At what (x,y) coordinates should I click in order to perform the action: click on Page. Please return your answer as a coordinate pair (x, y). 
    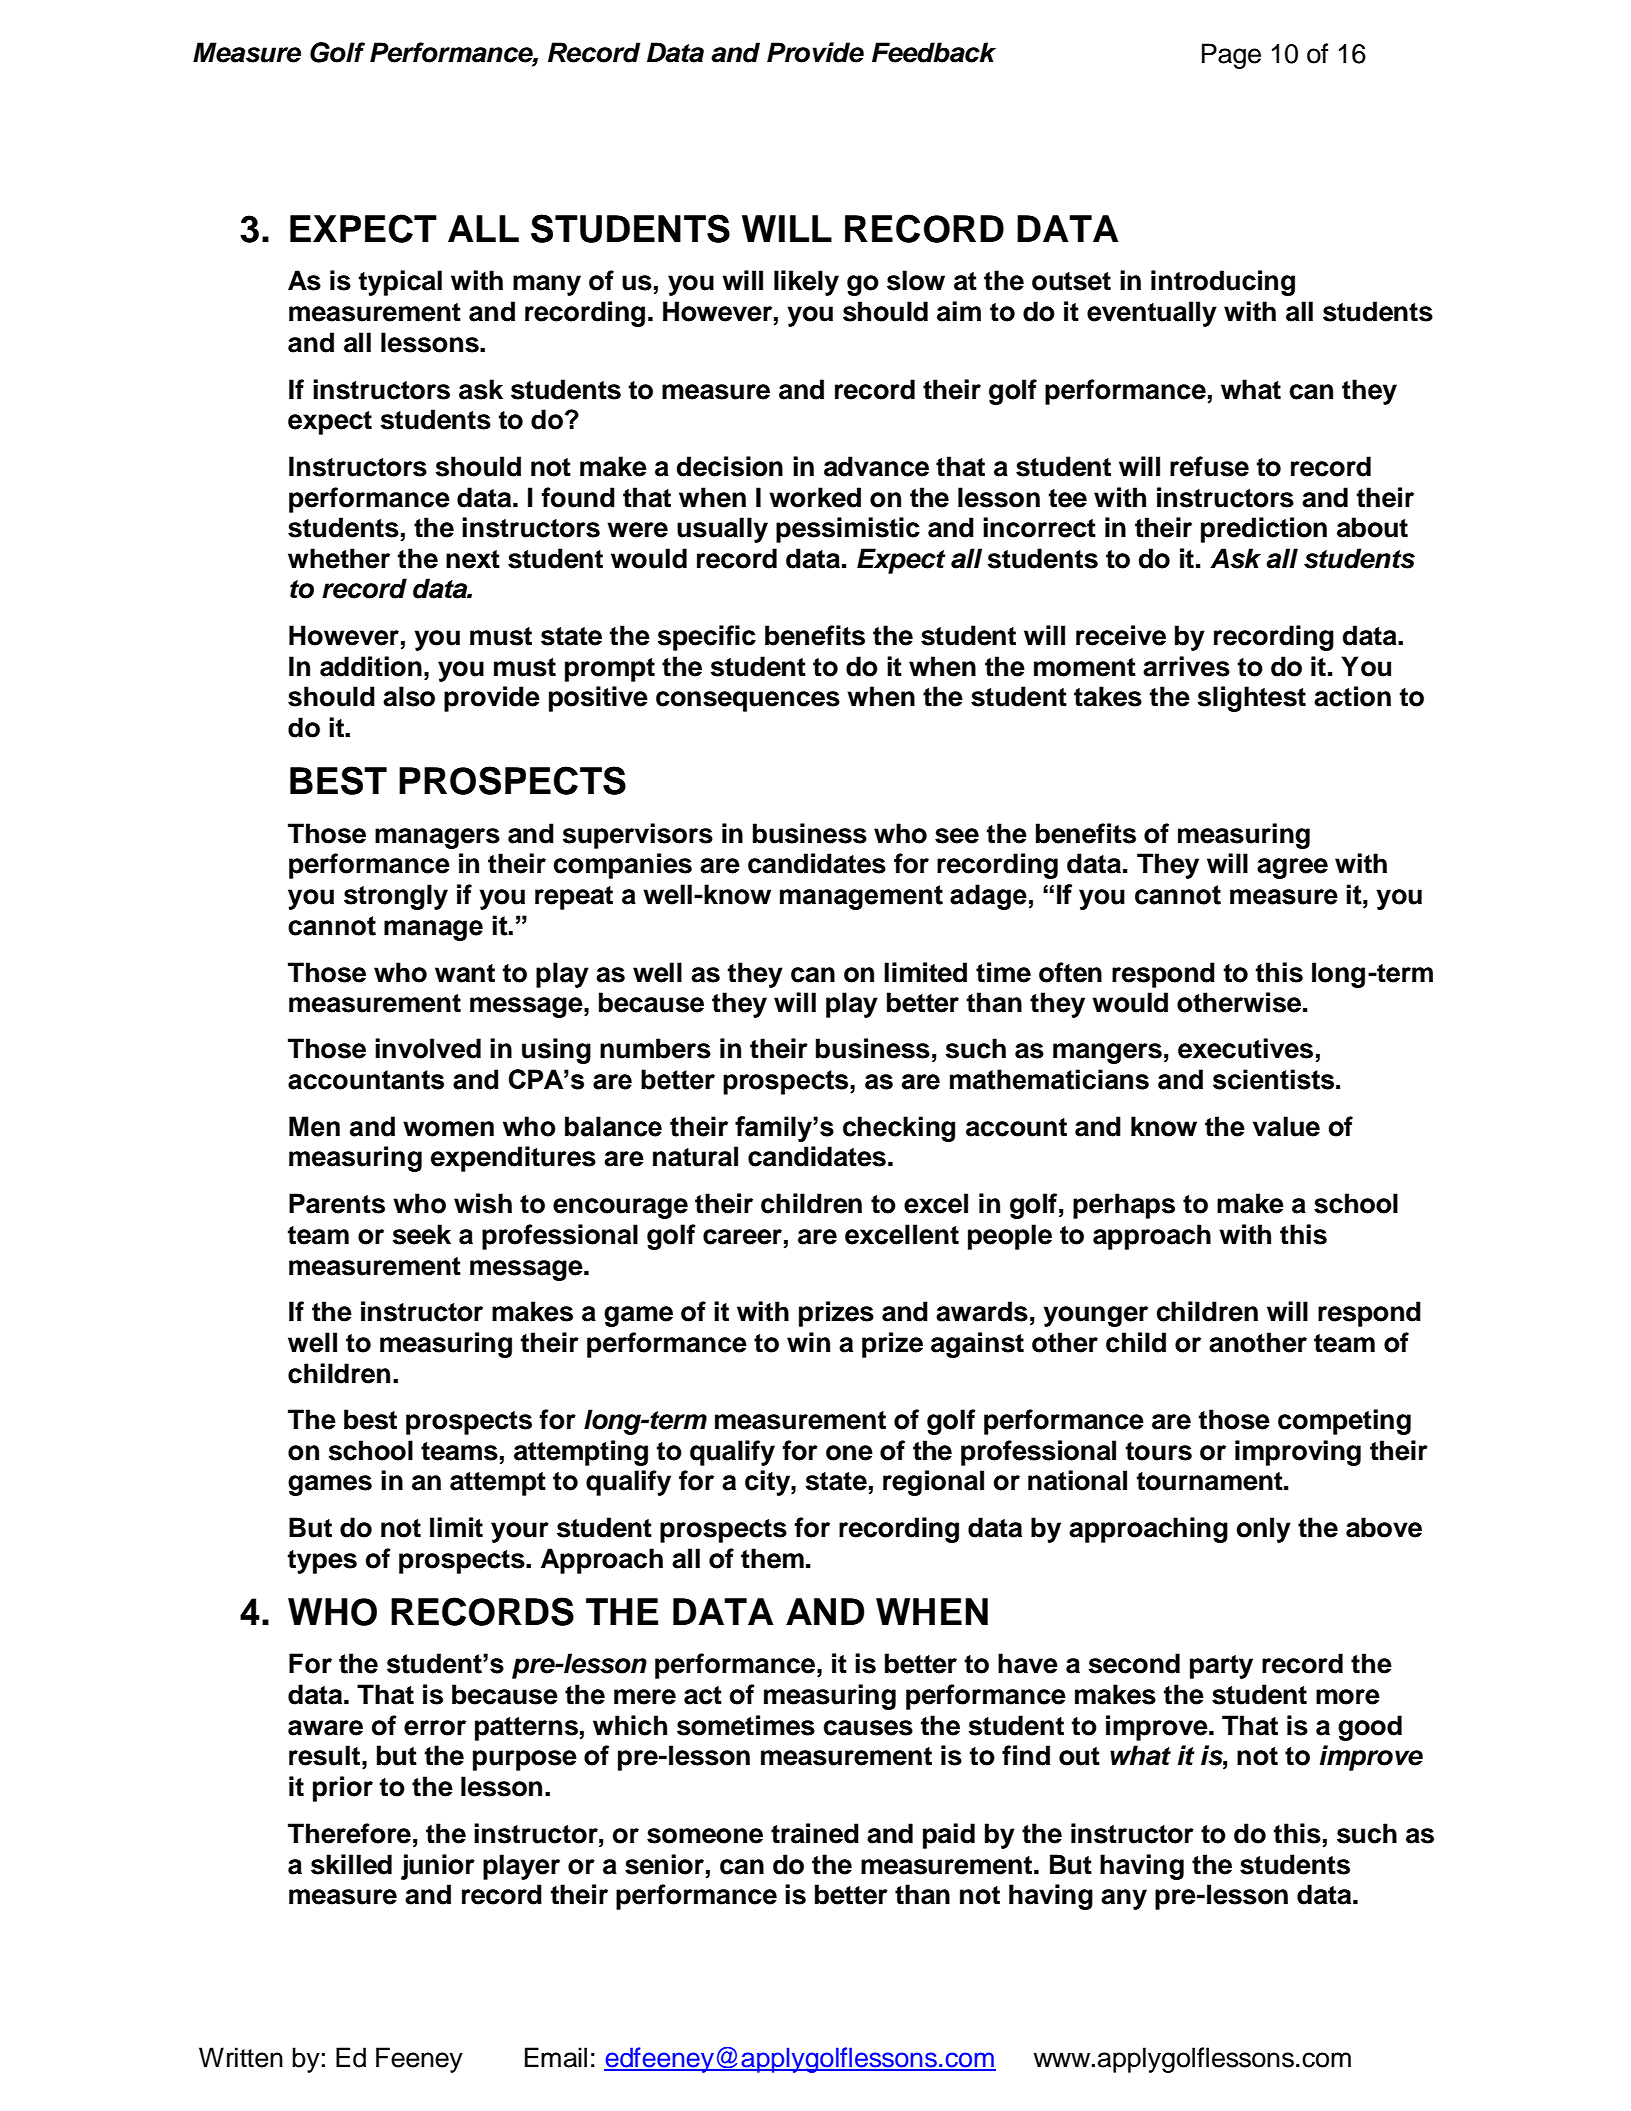
    Looking at the image, I should click on (1231, 56).
